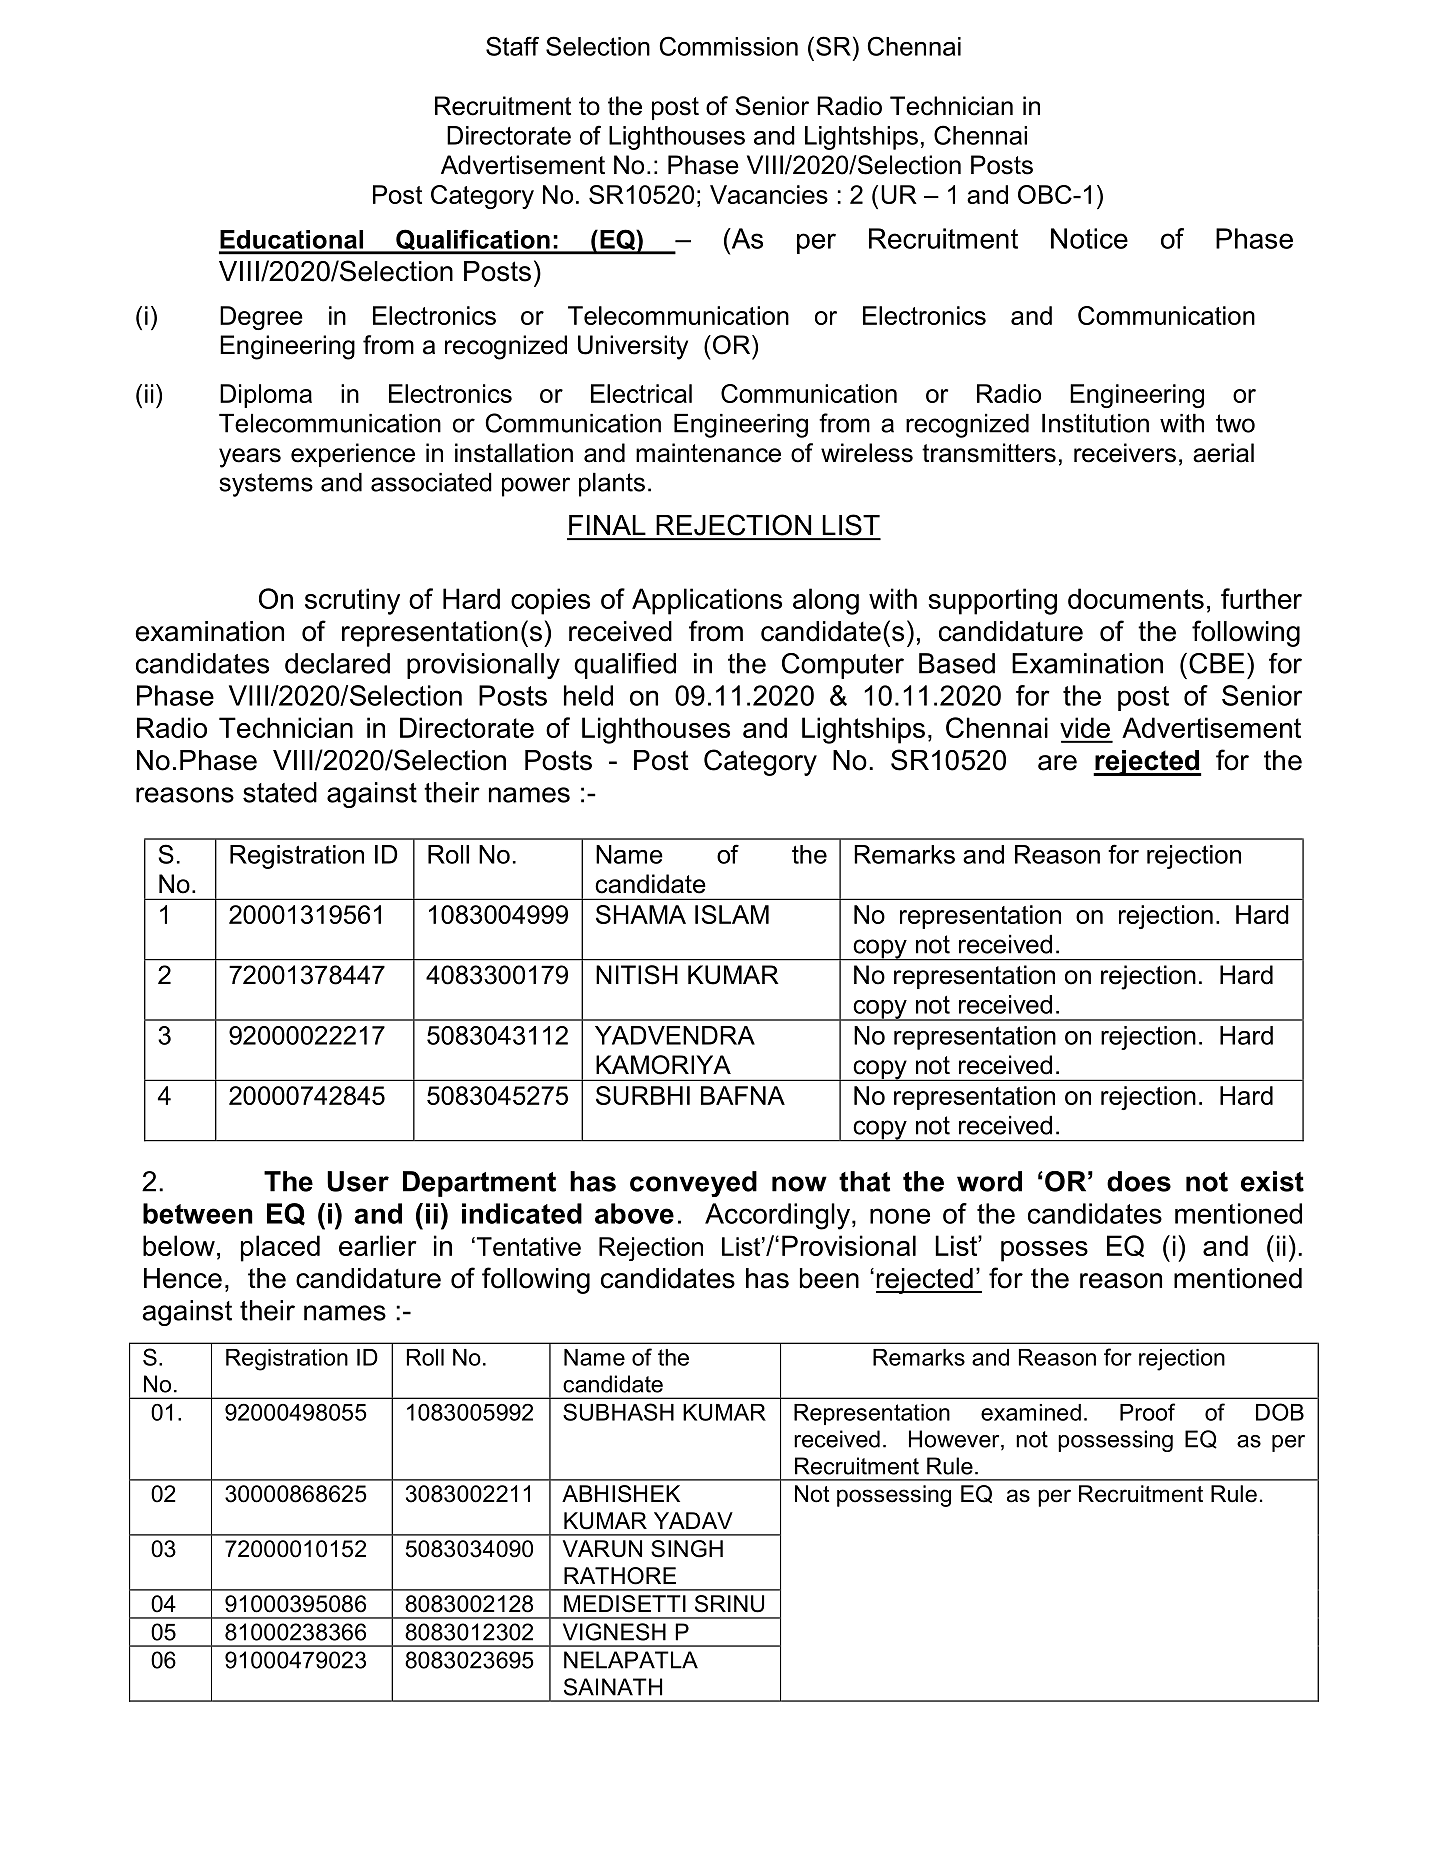 The height and width of the screenshot is (1852, 1431). What do you see at coordinates (280, 792) in the screenshot?
I see `stated` at bounding box center [280, 792].
